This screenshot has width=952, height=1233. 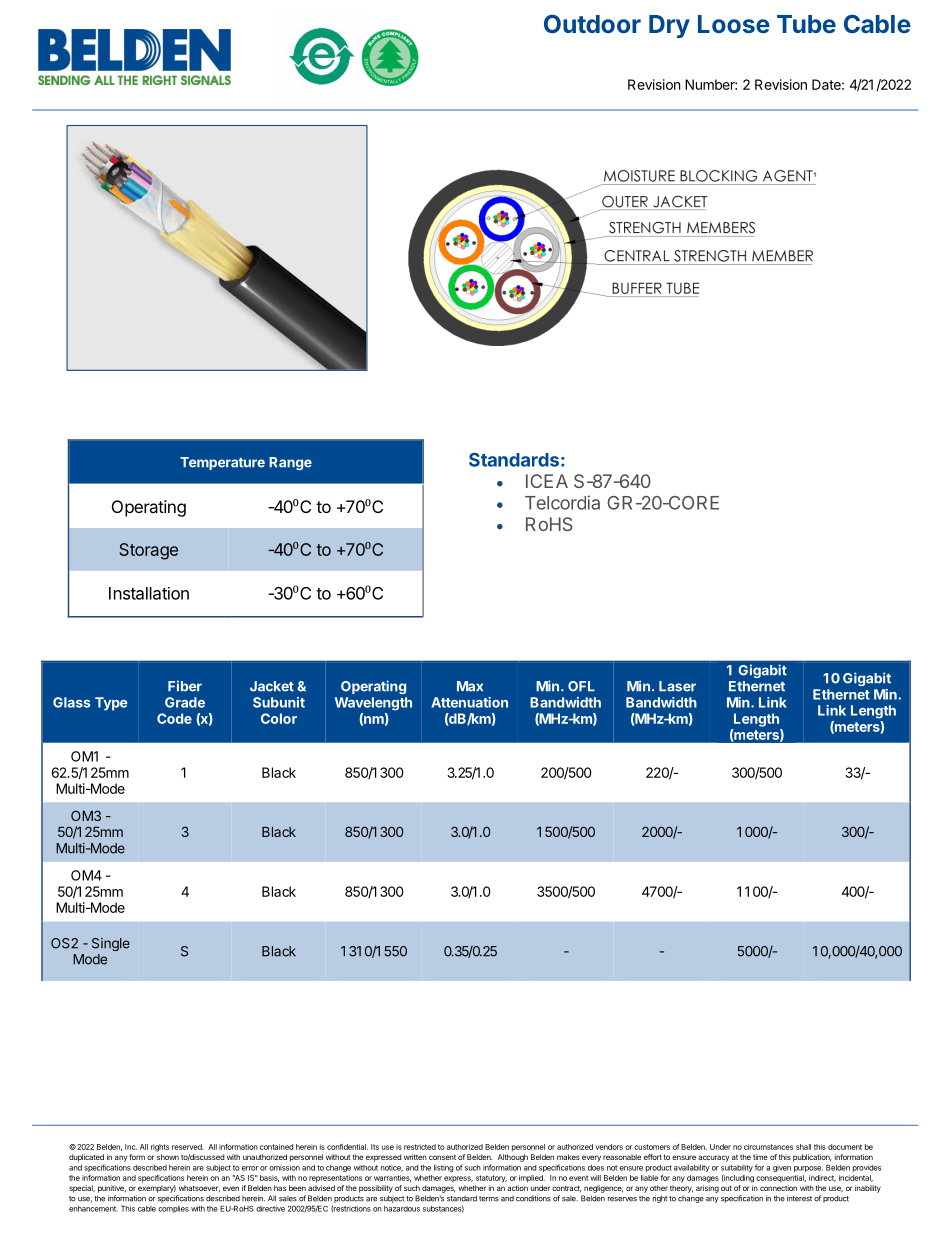 What do you see at coordinates (806, 24) in the screenshot?
I see `Tube` at bounding box center [806, 24].
